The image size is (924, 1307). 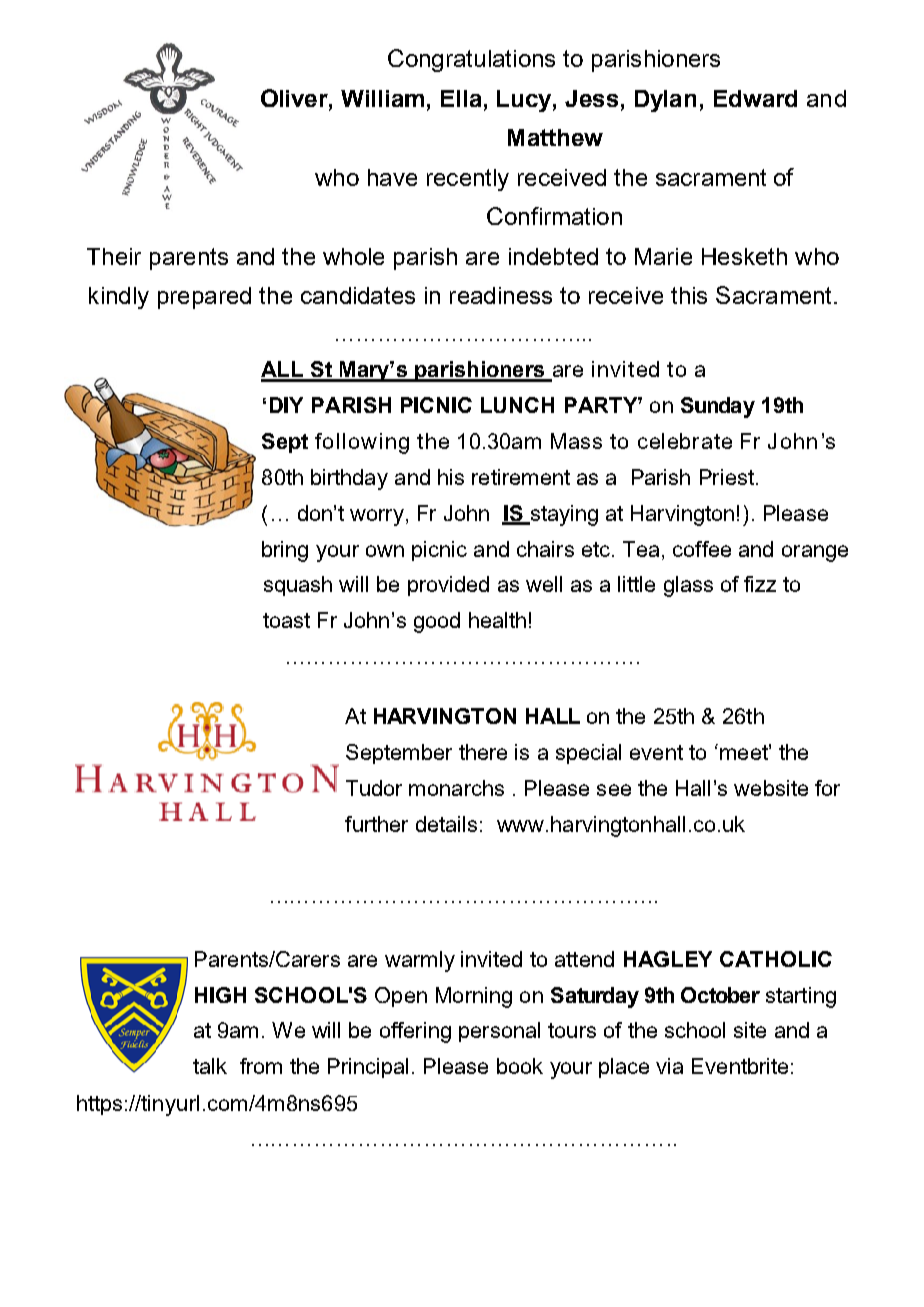 I want to click on Edward, so click(x=755, y=98).
